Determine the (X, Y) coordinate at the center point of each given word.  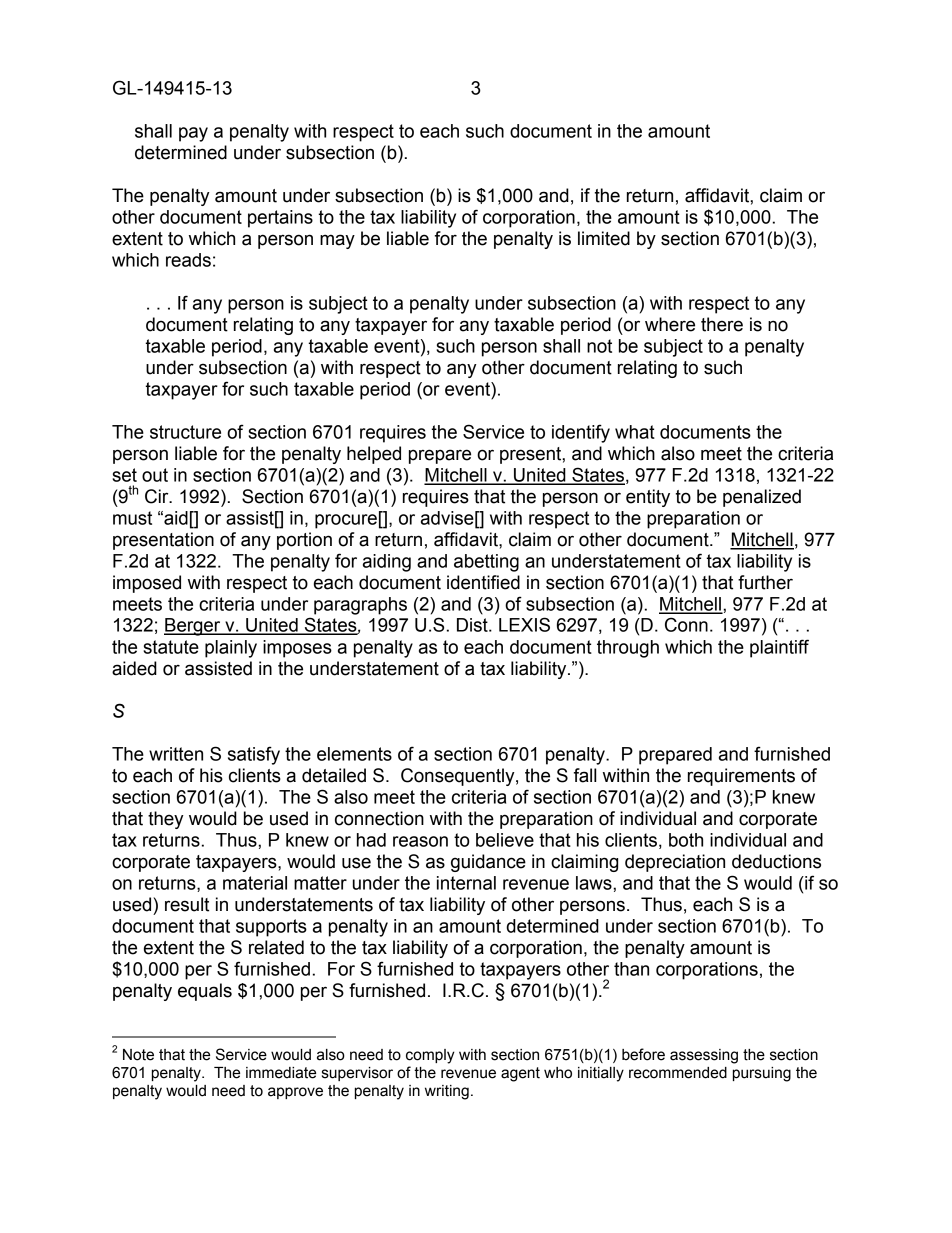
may (337, 241)
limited (604, 238)
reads (188, 260)
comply (430, 1056)
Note (138, 1055)
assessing (704, 1056)
